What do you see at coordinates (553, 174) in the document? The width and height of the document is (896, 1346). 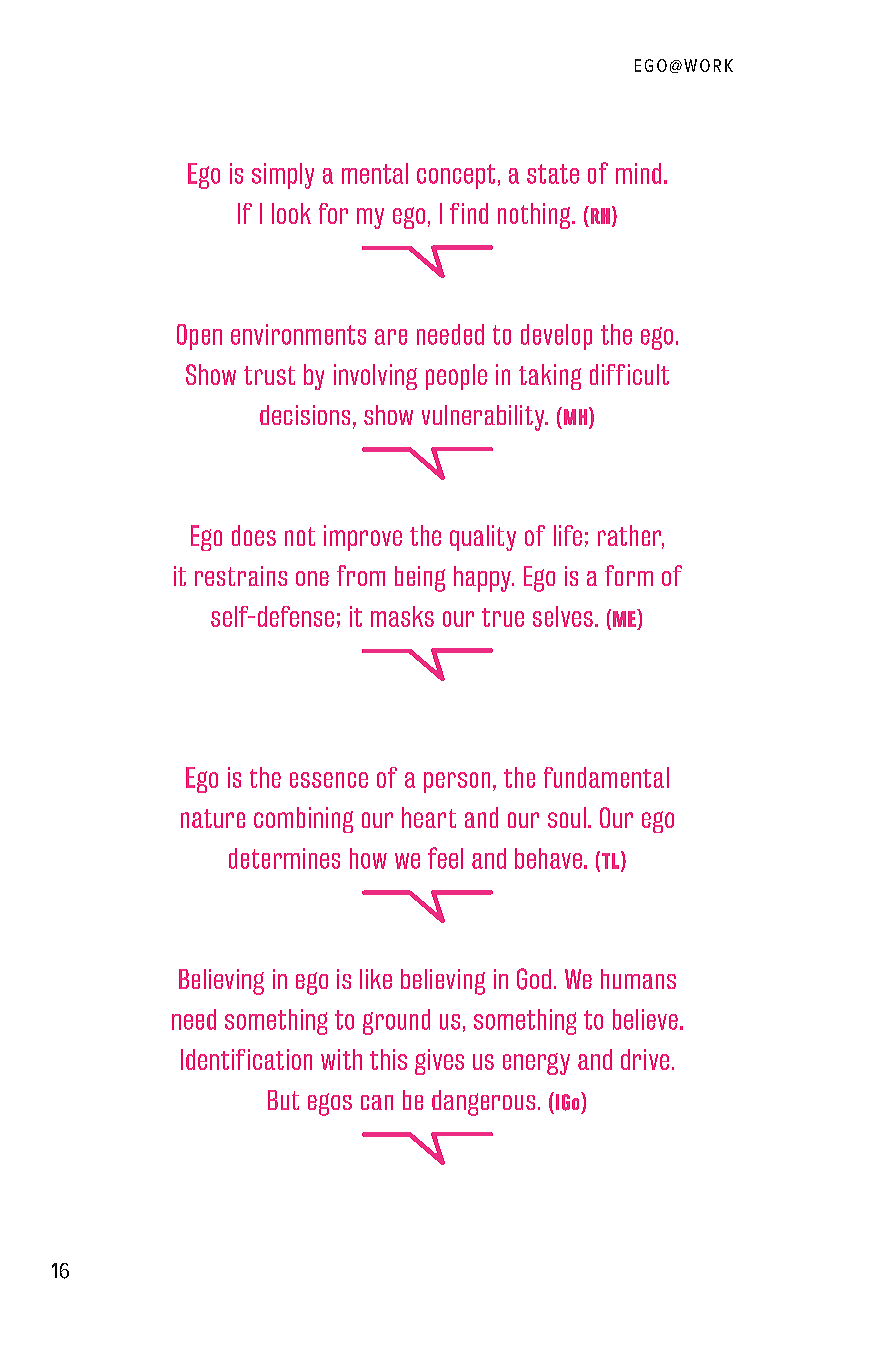 I see `state` at bounding box center [553, 174].
